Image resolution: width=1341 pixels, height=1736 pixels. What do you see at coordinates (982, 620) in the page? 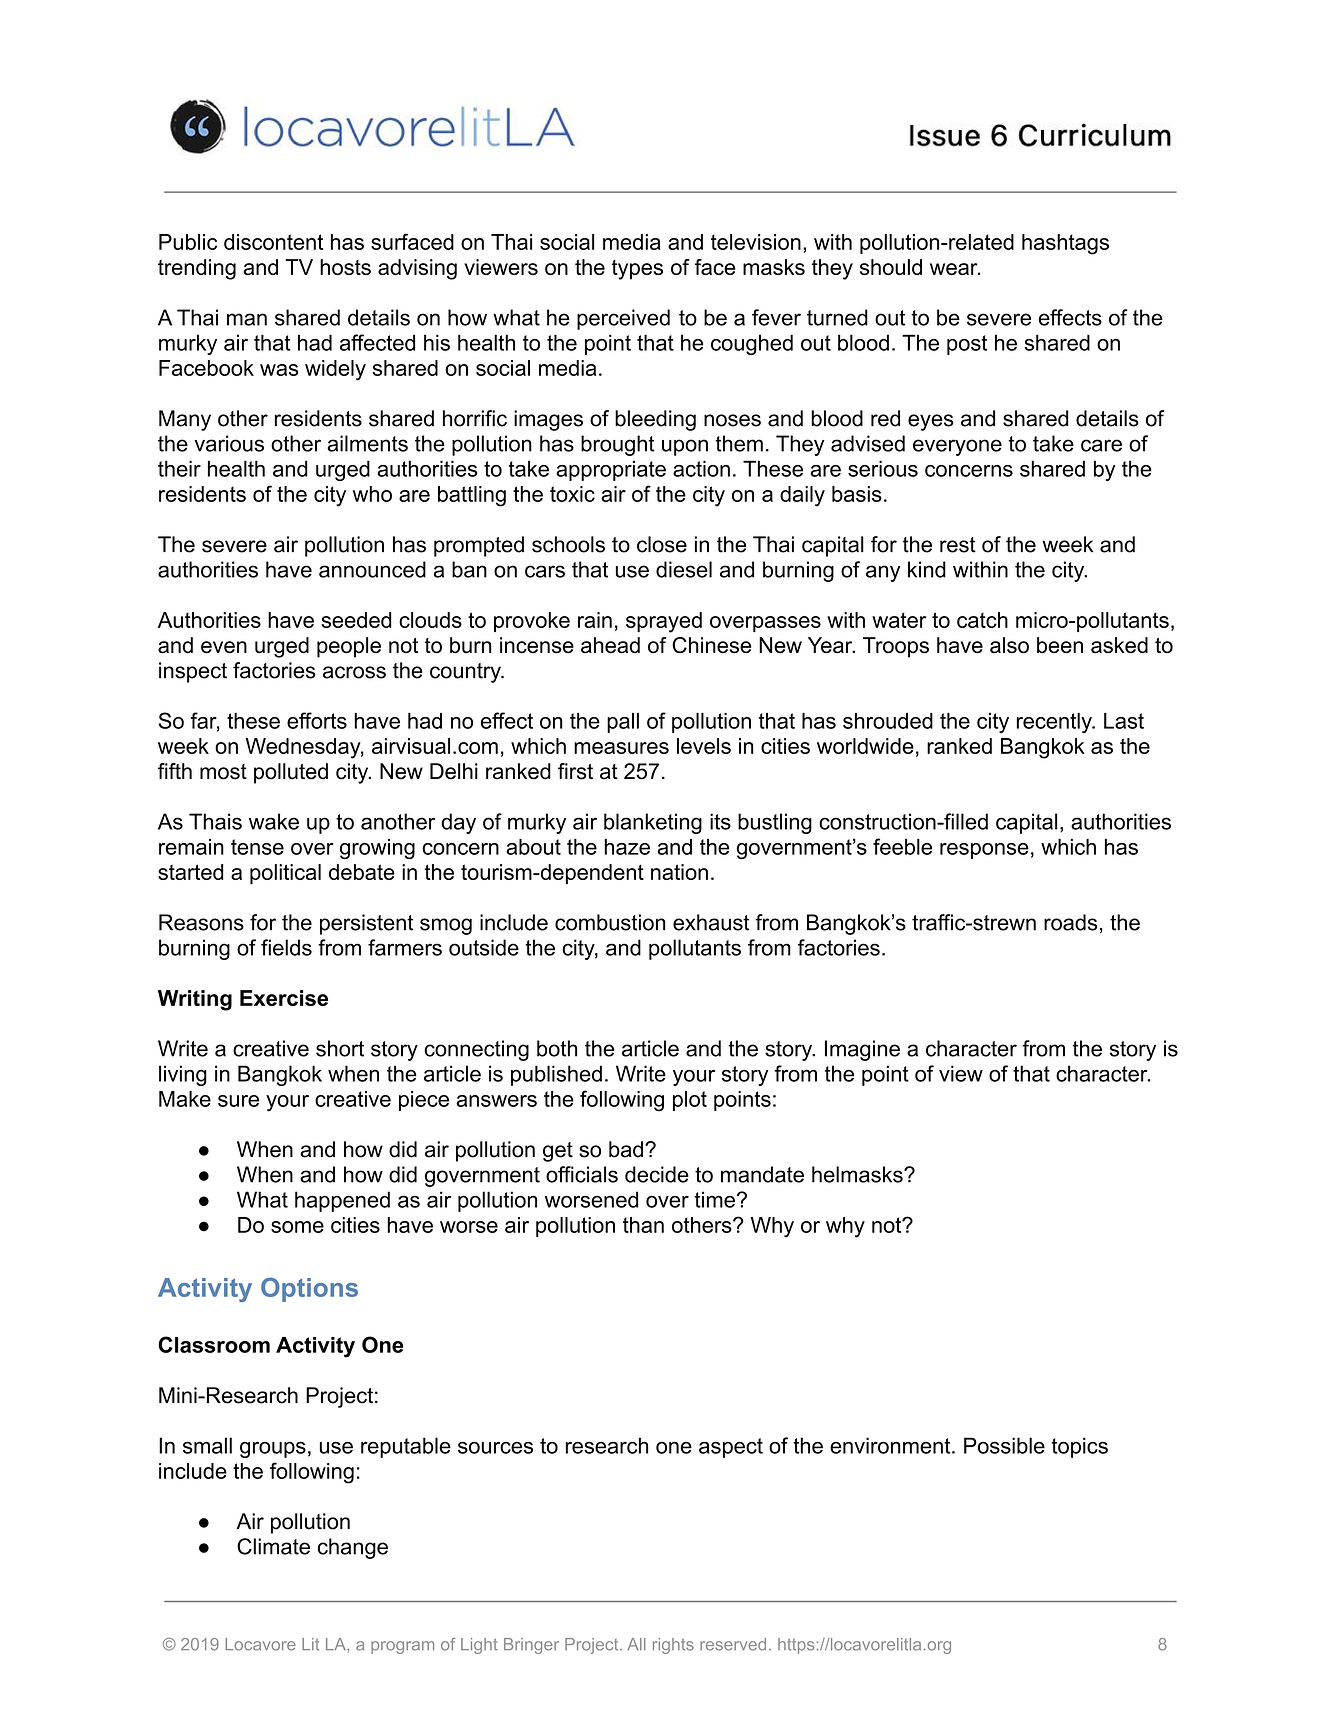
I see `catch` at bounding box center [982, 620].
